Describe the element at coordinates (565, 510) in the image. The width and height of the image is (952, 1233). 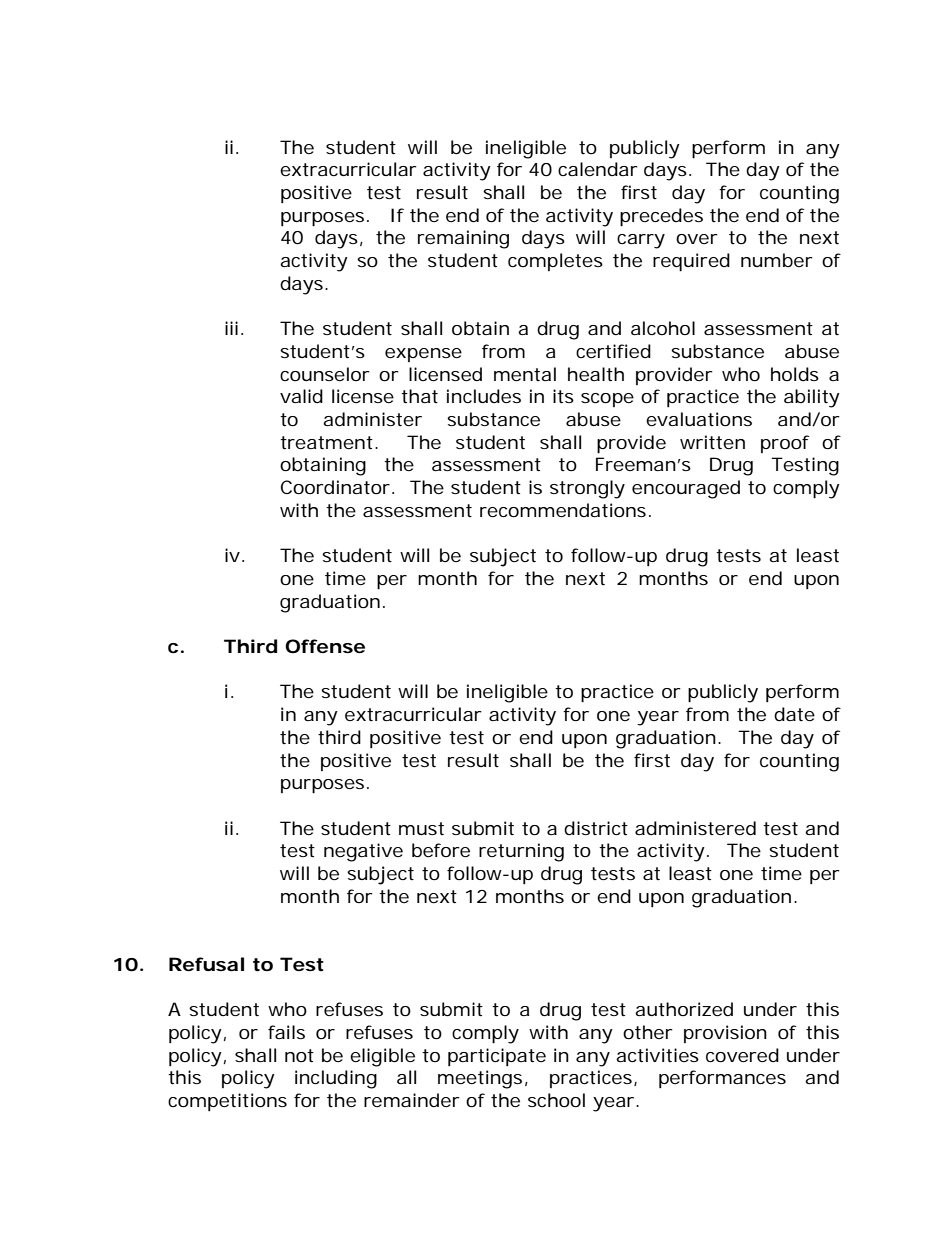
I see `recommendations` at that location.
